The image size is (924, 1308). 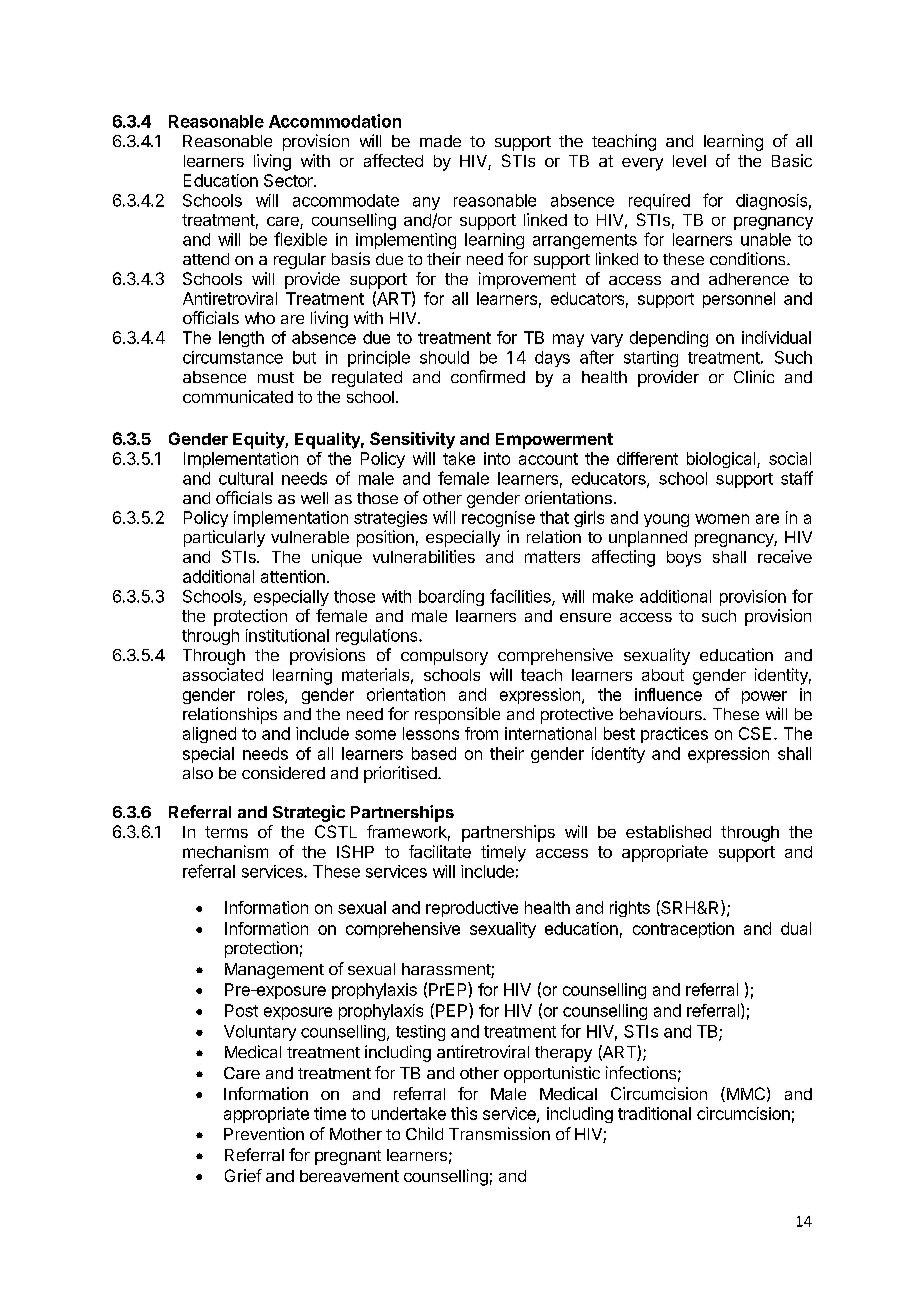 What do you see at coordinates (264, 1133) in the screenshot?
I see `Prevention` at bounding box center [264, 1133].
